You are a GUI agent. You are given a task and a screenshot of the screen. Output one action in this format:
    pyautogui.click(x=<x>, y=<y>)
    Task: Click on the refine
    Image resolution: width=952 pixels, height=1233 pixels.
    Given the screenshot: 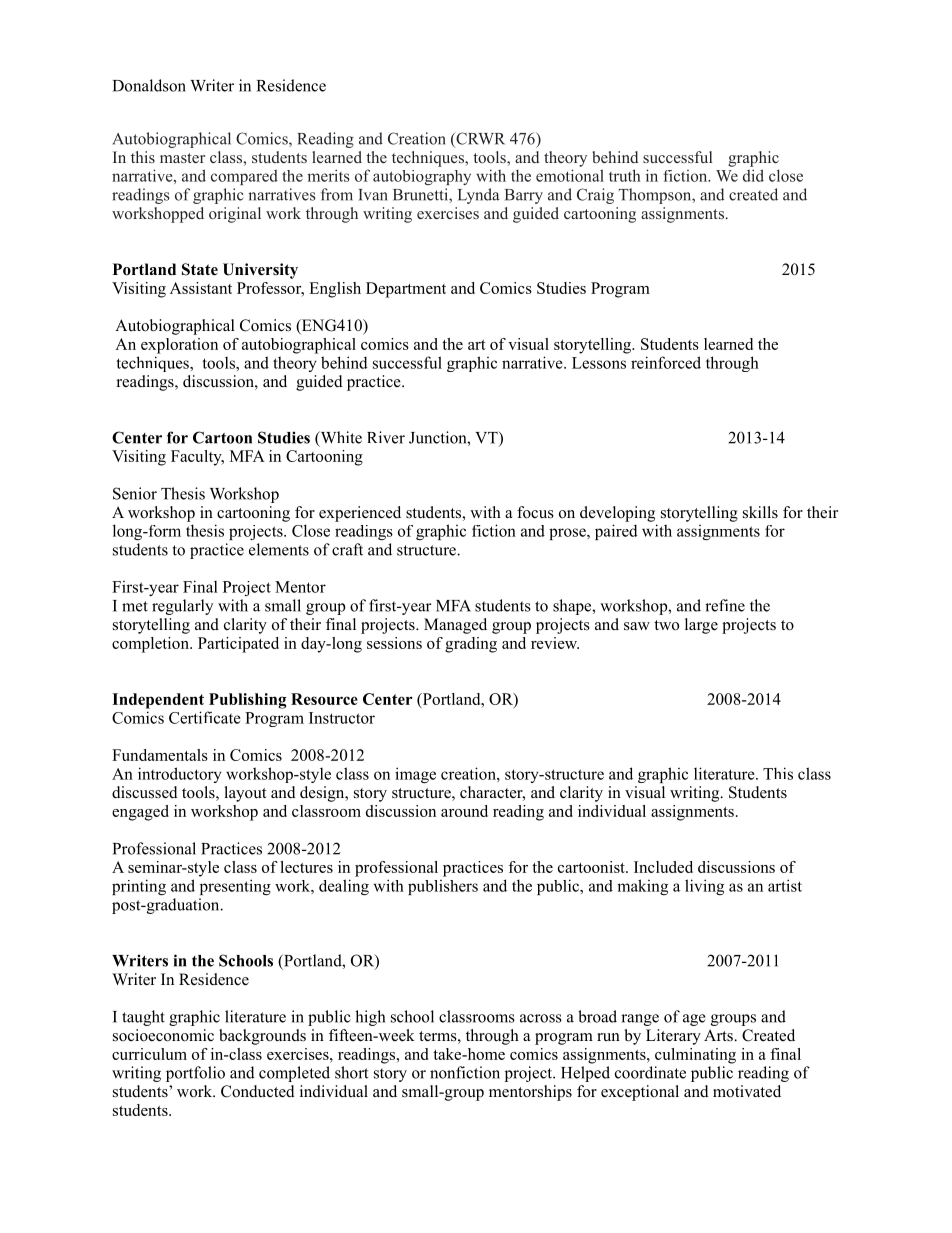 What is the action you would take?
    pyautogui.click(x=725, y=605)
